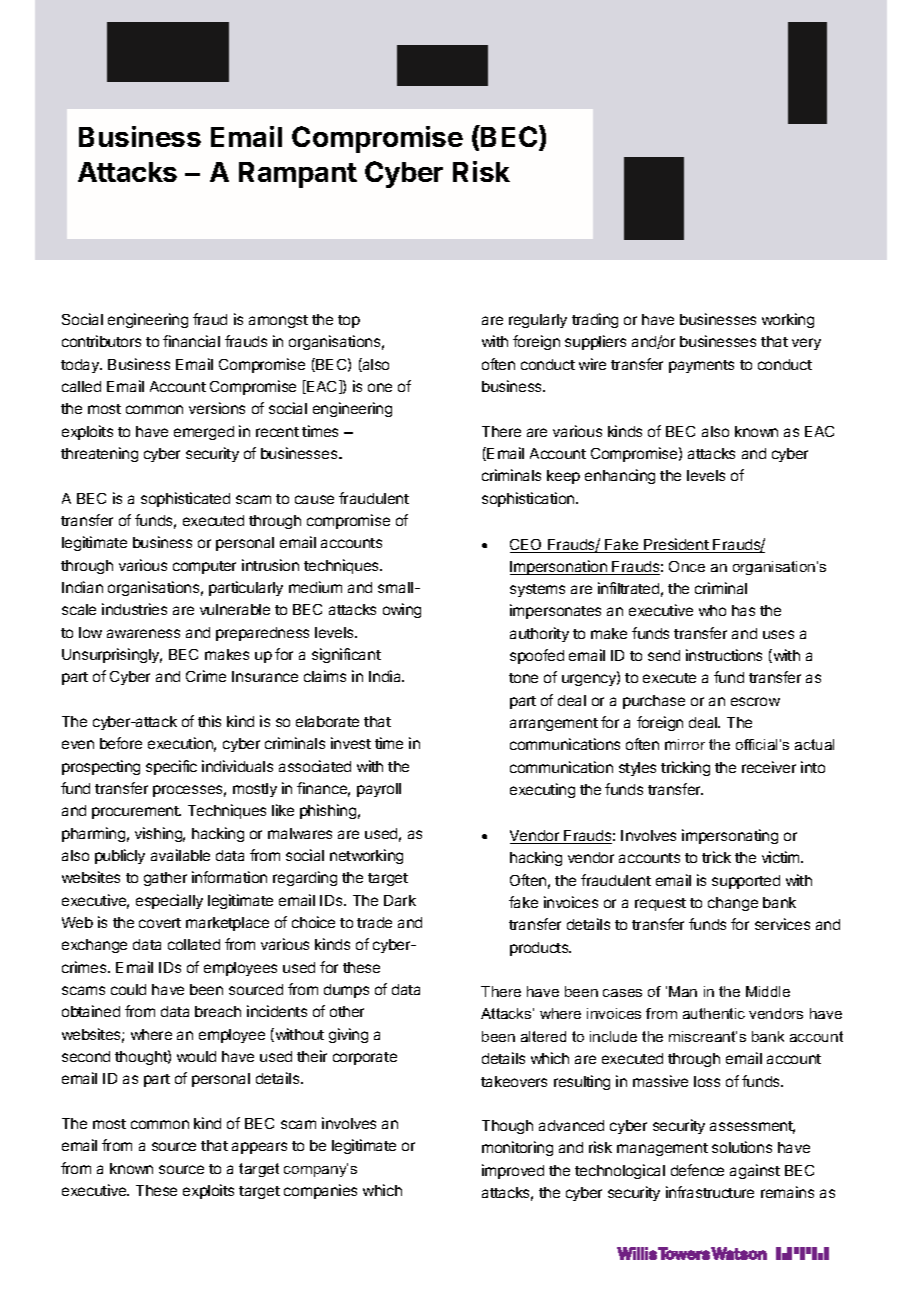  Describe the element at coordinates (523, 678) in the page. I see `tone` at that location.
